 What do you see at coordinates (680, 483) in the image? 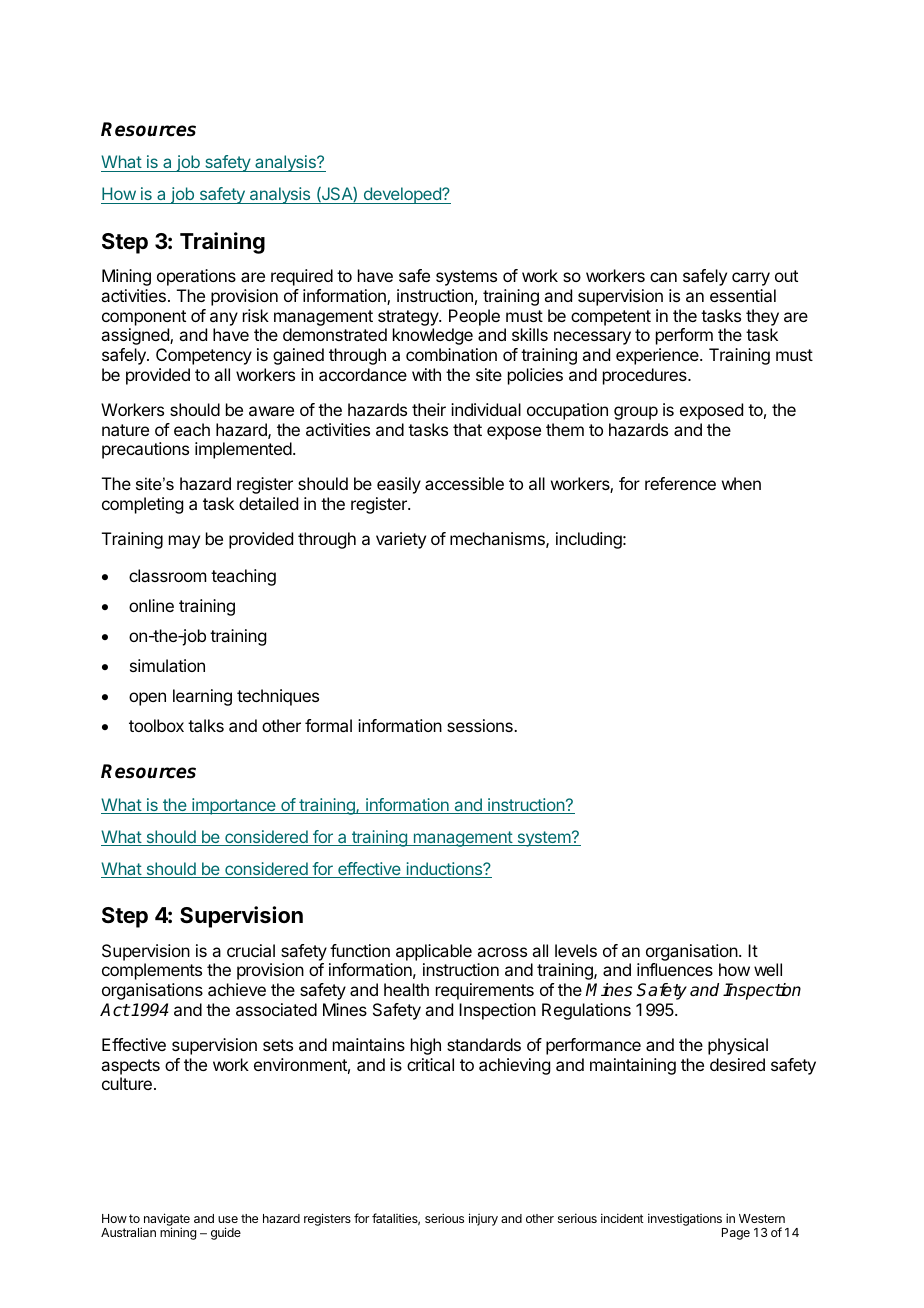
I see `reference` at bounding box center [680, 483].
